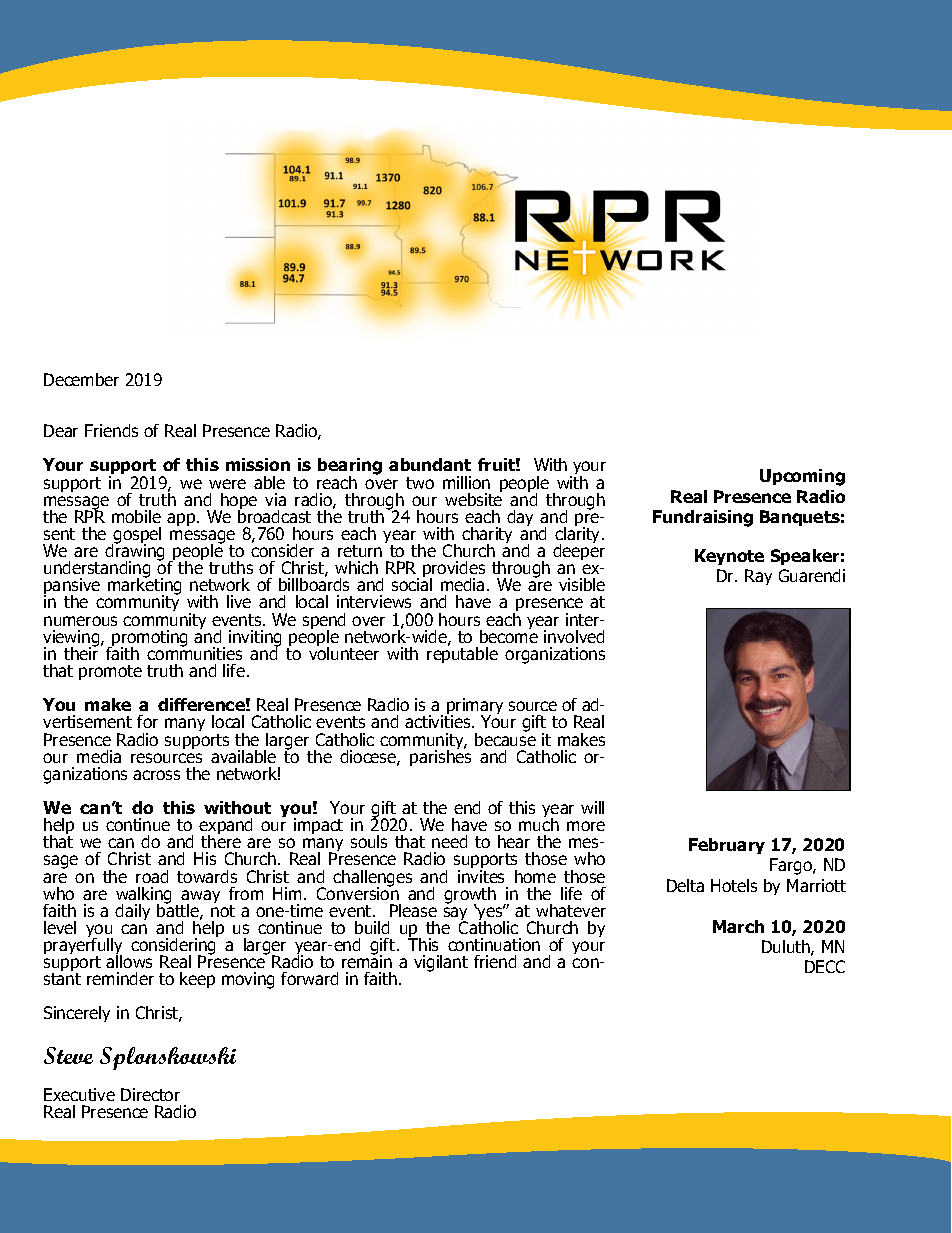 The width and height of the image is (952, 1233). I want to click on provides, so click(454, 571).
